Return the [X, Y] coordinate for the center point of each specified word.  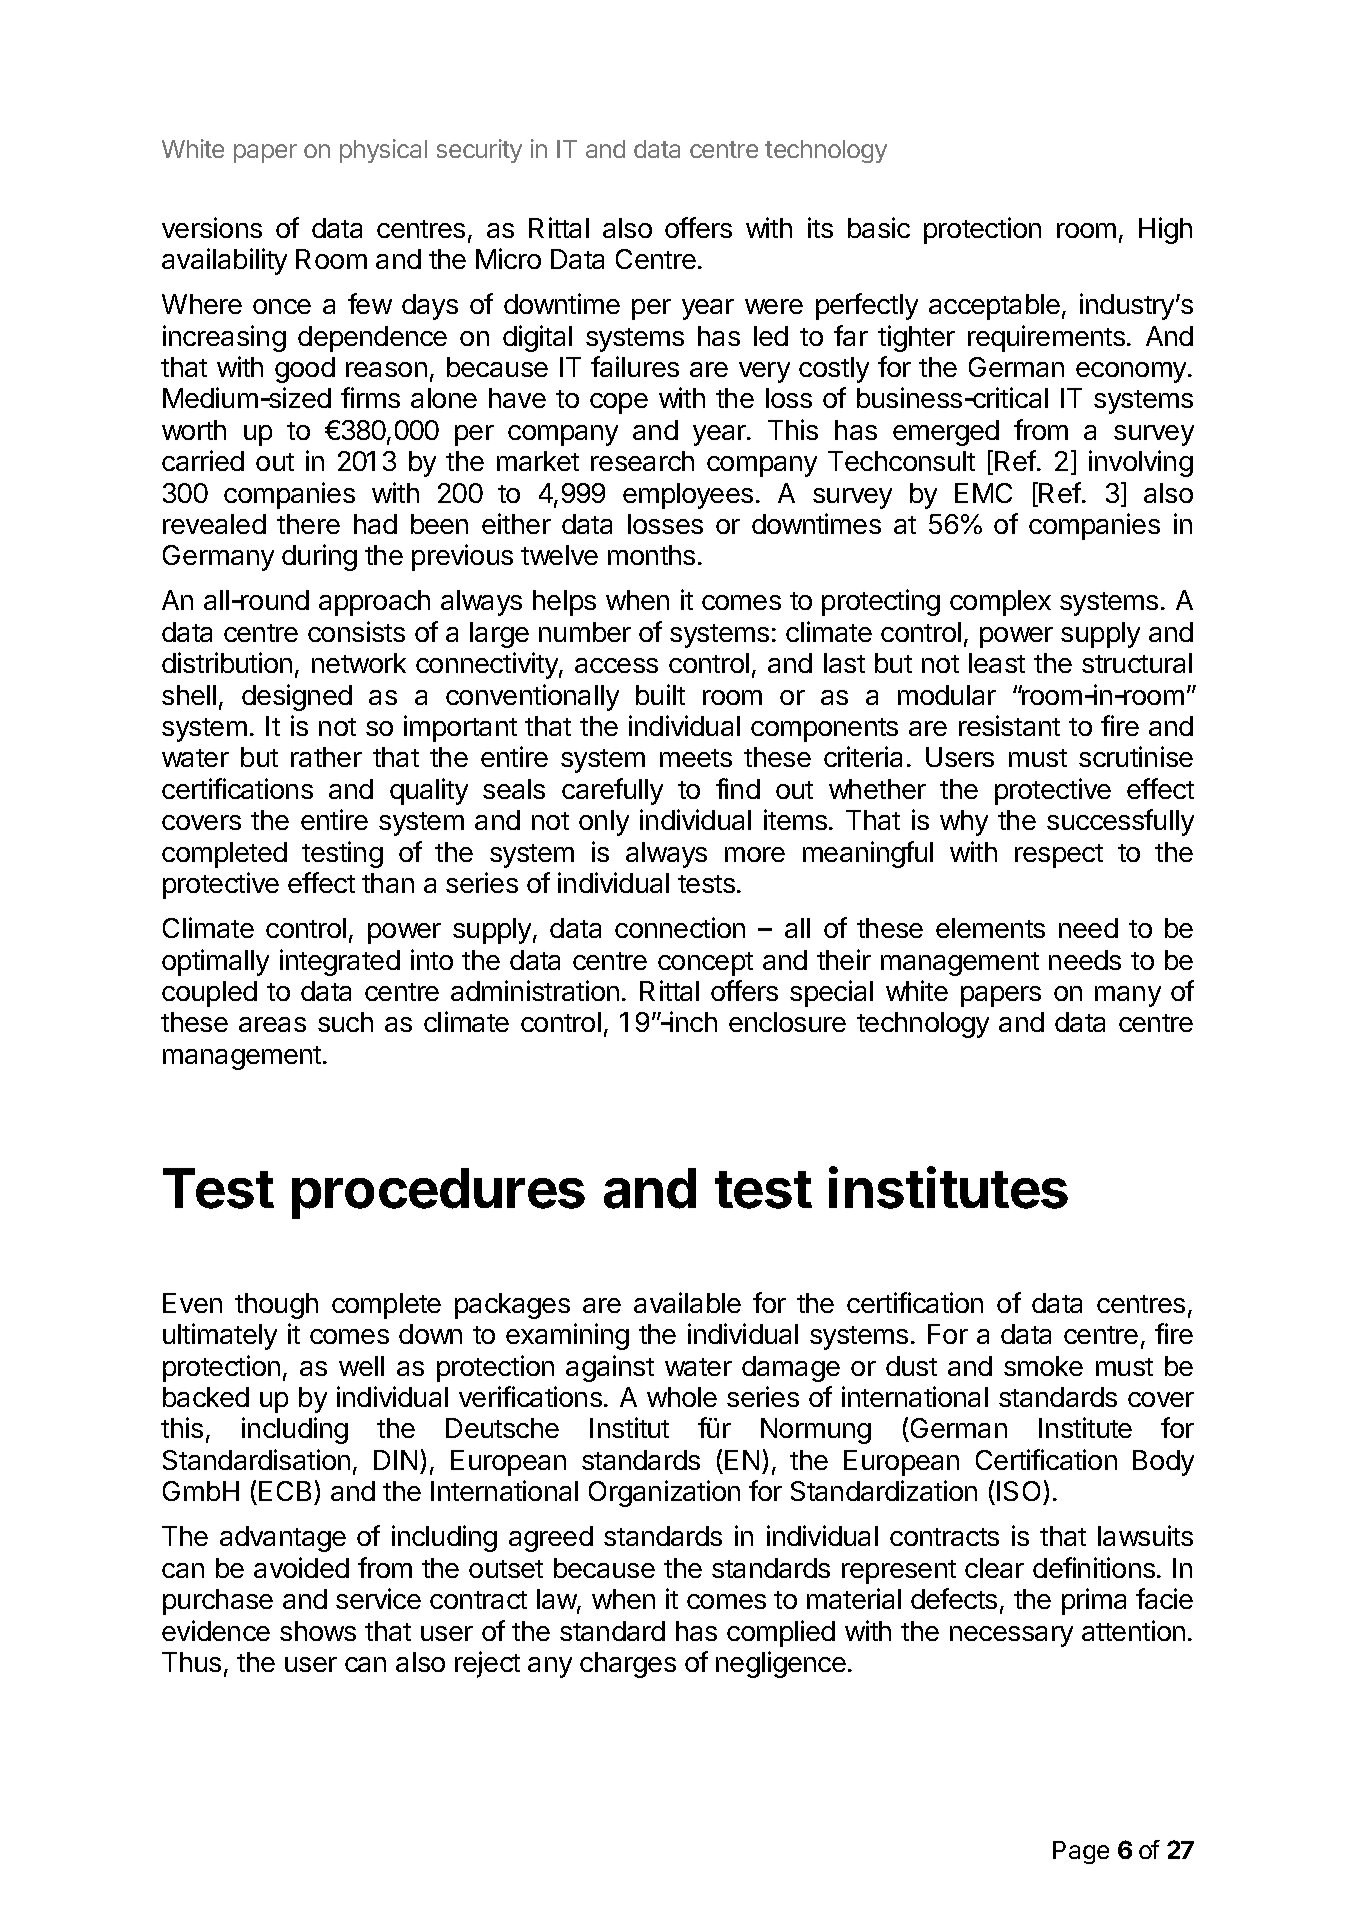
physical [383, 151]
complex [1000, 603]
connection [680, 927]
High [1165, 230]
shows [318, 1631]
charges [628, 1665]
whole [682, 1397]
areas [272, 1024]
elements [990, 928]
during [319, 557]
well [361, 1366]
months [651, 555]
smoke [1043, 1366]
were [774, 306]
